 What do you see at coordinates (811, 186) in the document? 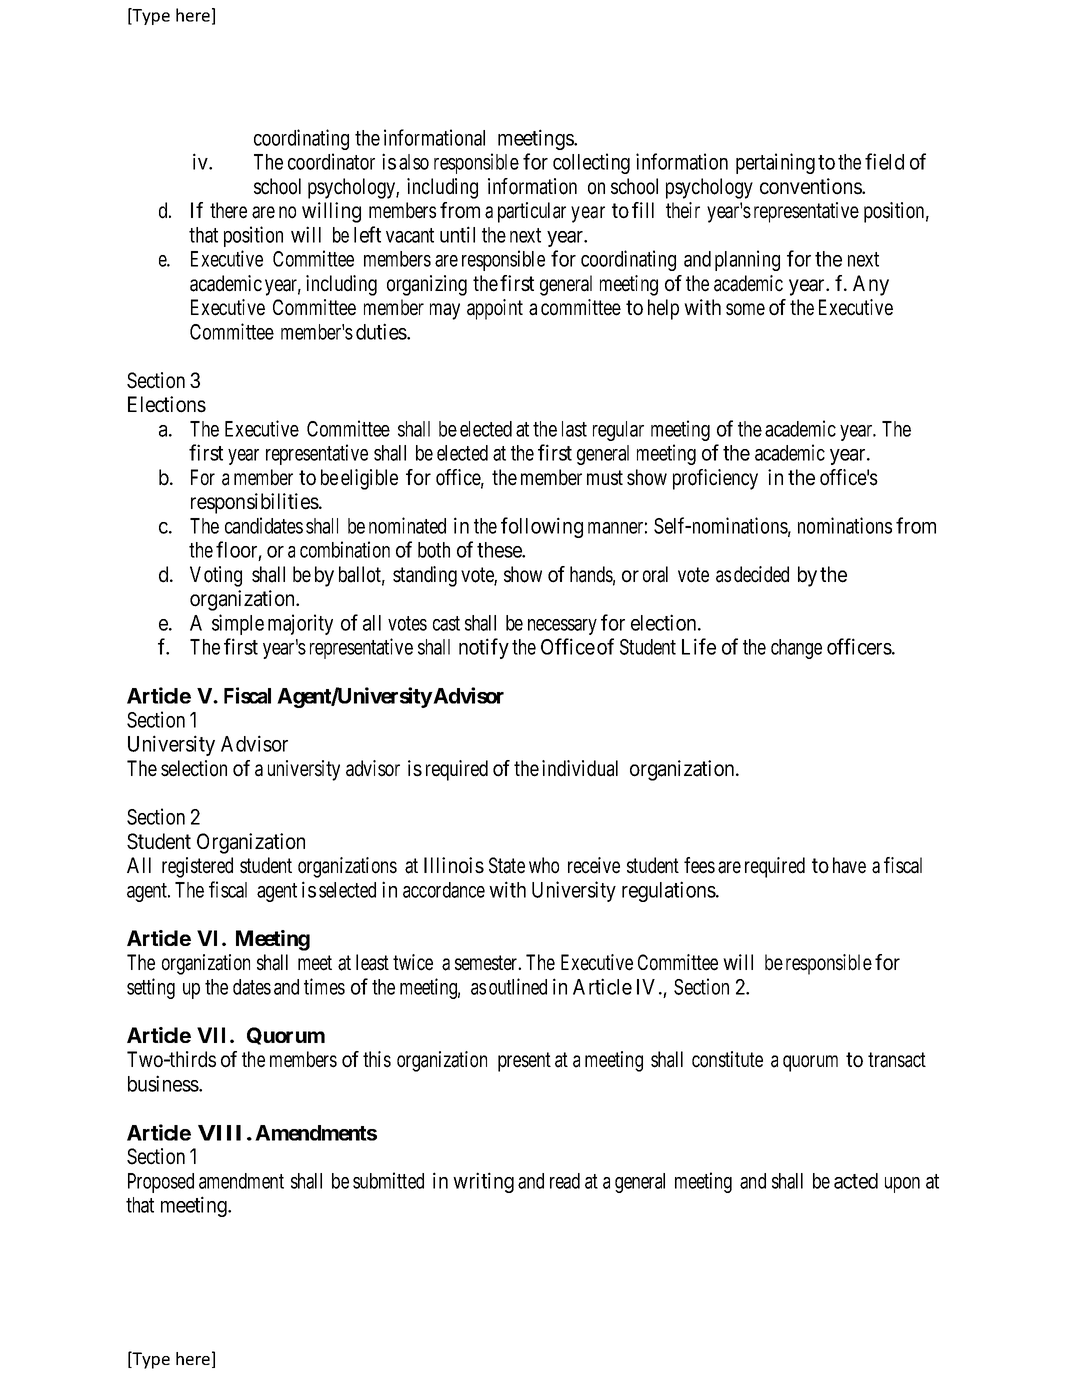
I see `conventions` at bounding box center [811, 186].
